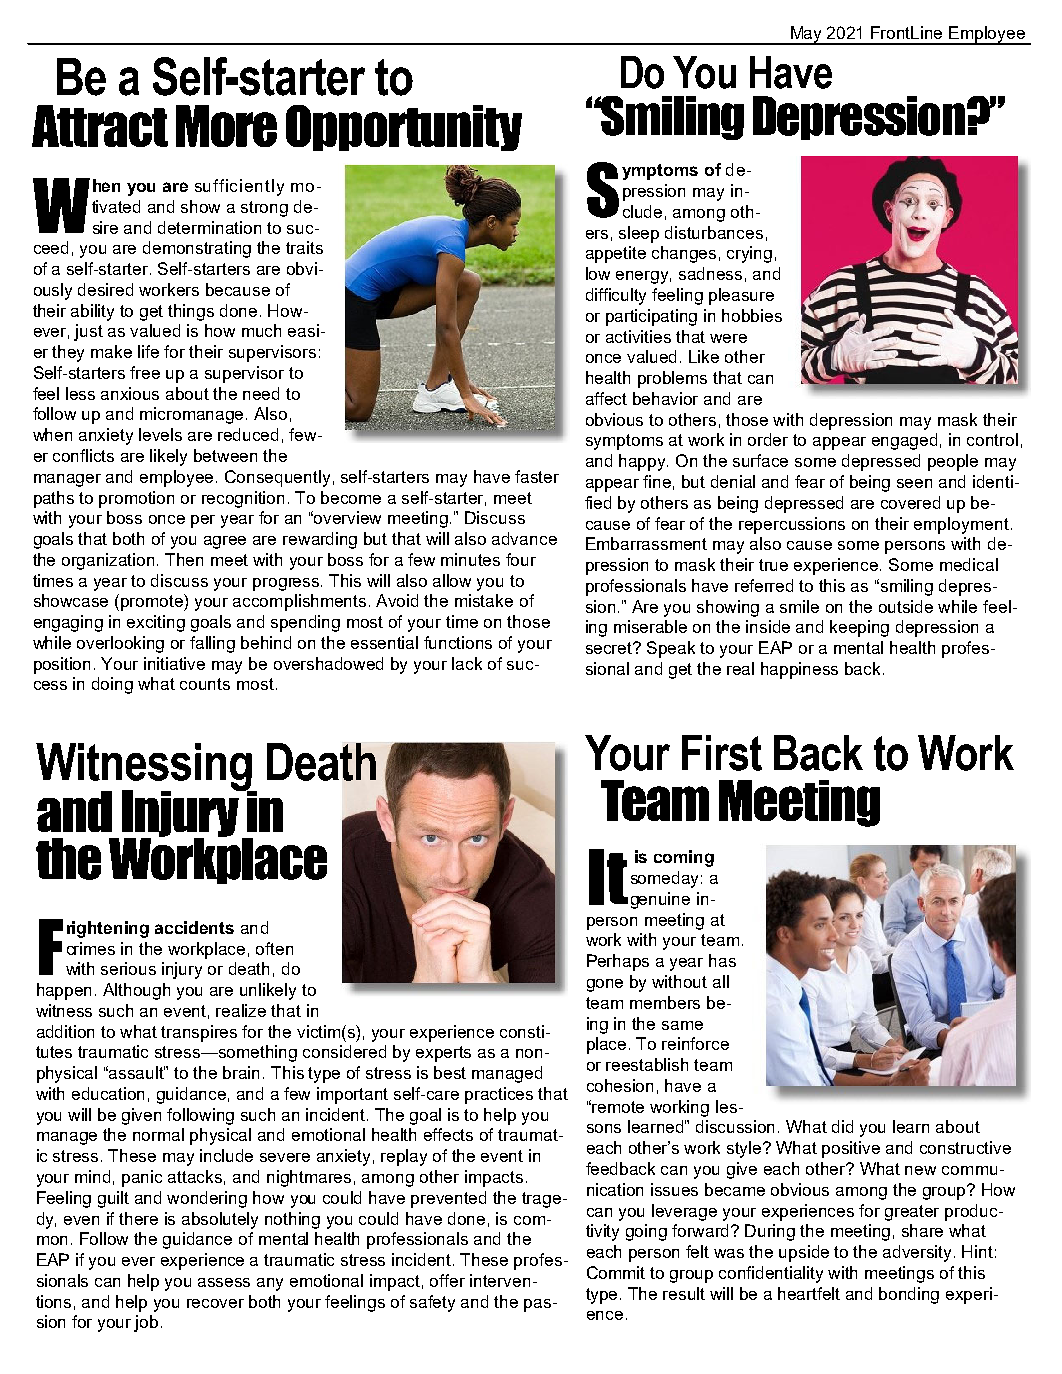 The height and width of the screenshot is (1374, 1062). What do you see at coordinates (749, 254) in the screenshot?
I see `crying` at bounding box center [749, 254].
